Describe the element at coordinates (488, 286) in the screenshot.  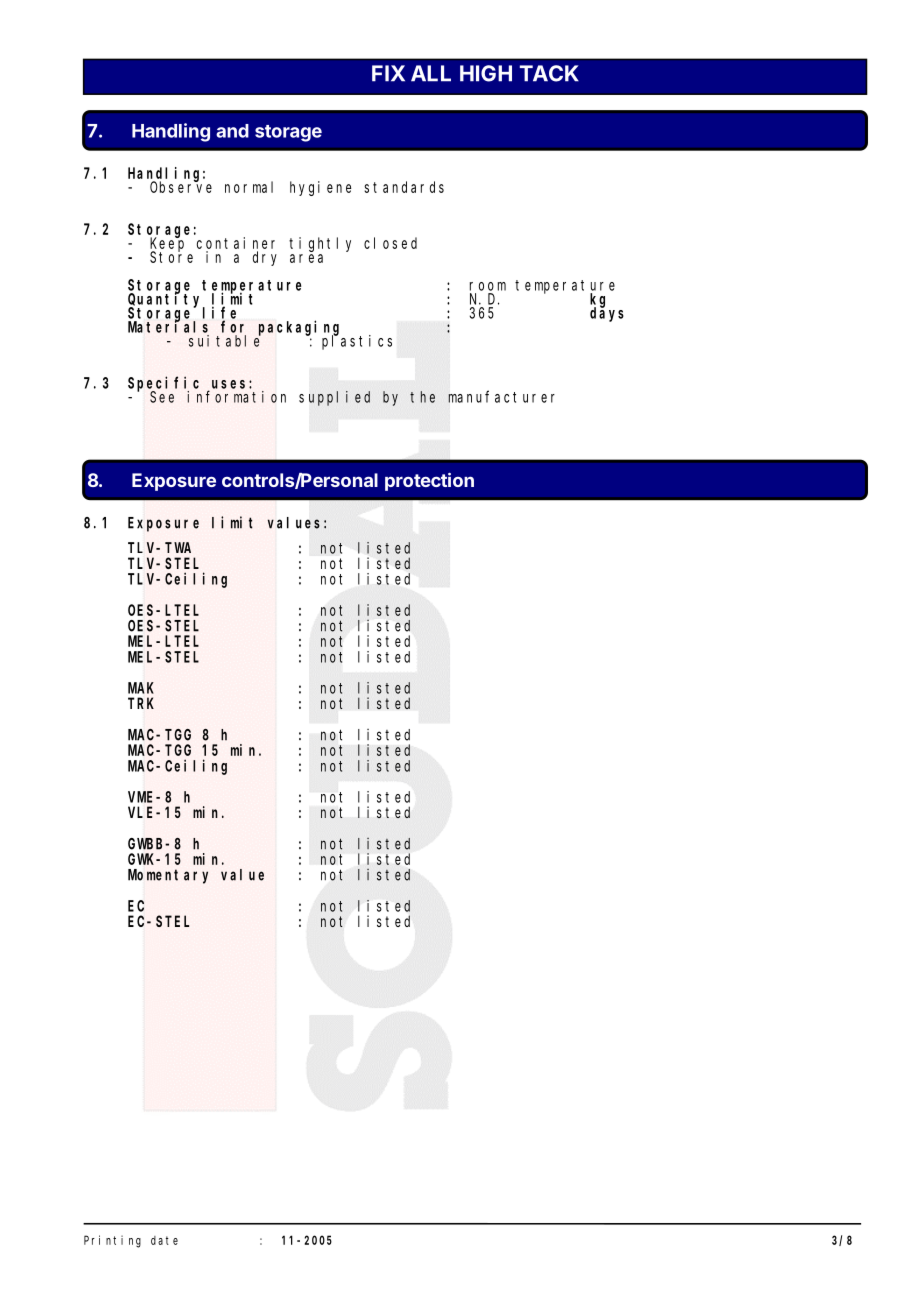
I see `room` at that location.
